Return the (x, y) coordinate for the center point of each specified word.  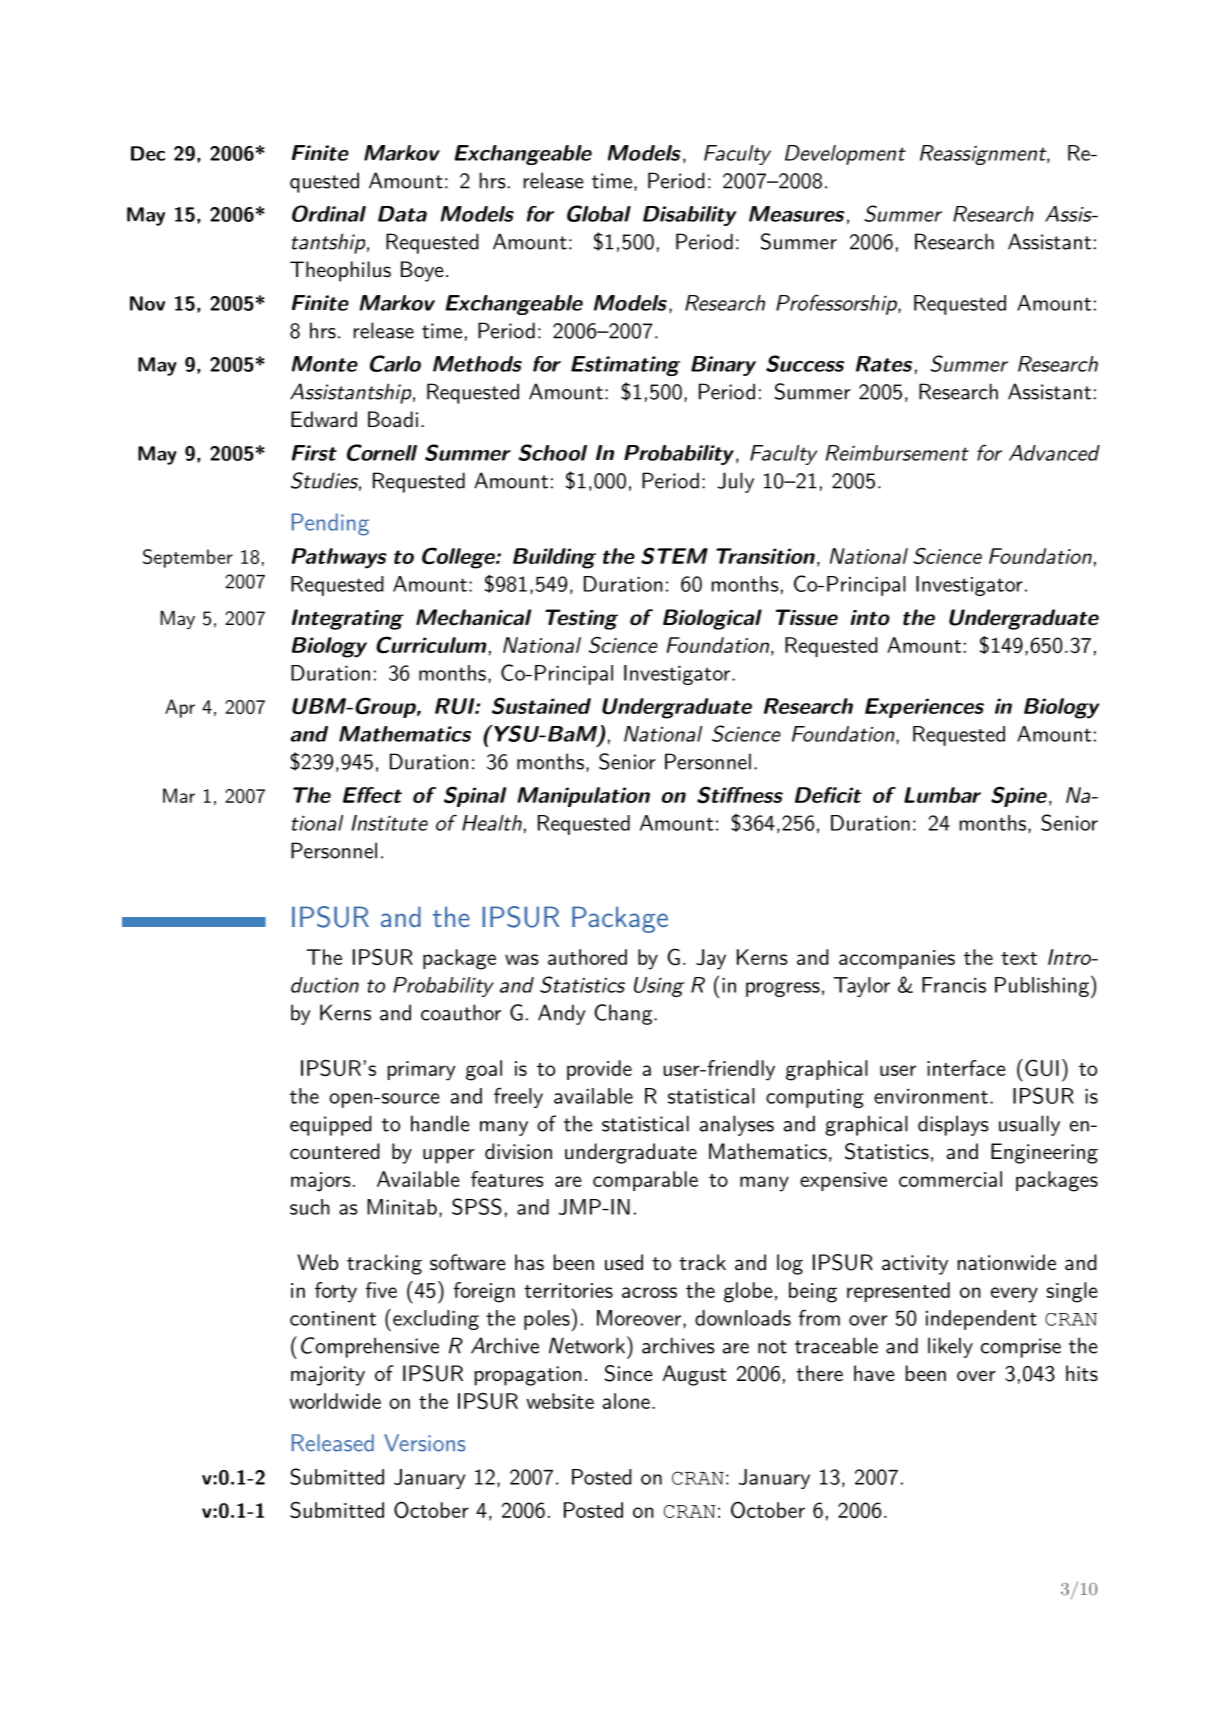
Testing (581, 619)
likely (950, 1347)
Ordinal (329, 213)
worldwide (335, 1401)
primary (422, 1071)
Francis (954, 985)
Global (599, 213)
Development (845, 155)
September (188, 558)
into (870, 618)
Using (659, 987)
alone (626, 1401)
